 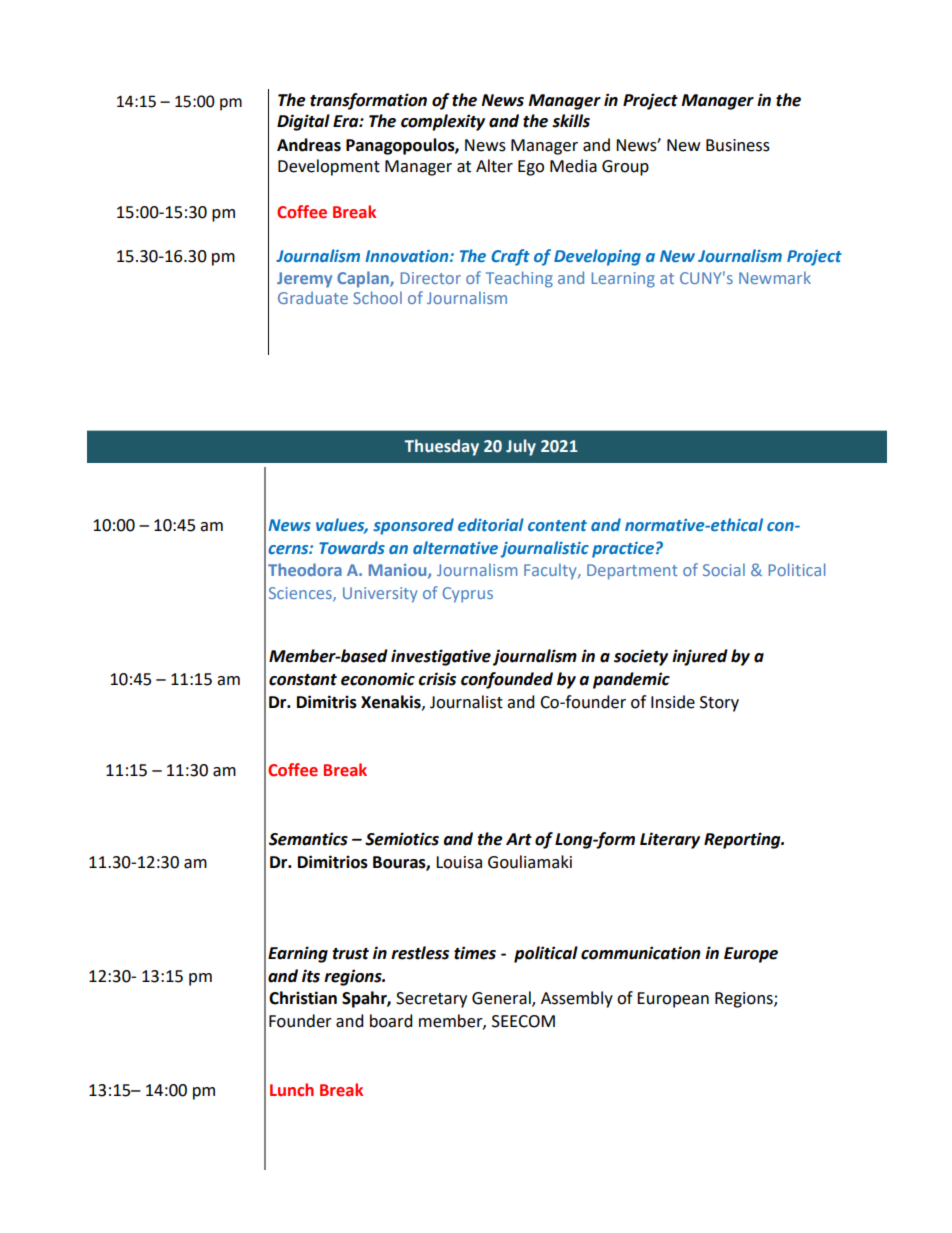 I want to click on communication, so click(x=641, y=953).
